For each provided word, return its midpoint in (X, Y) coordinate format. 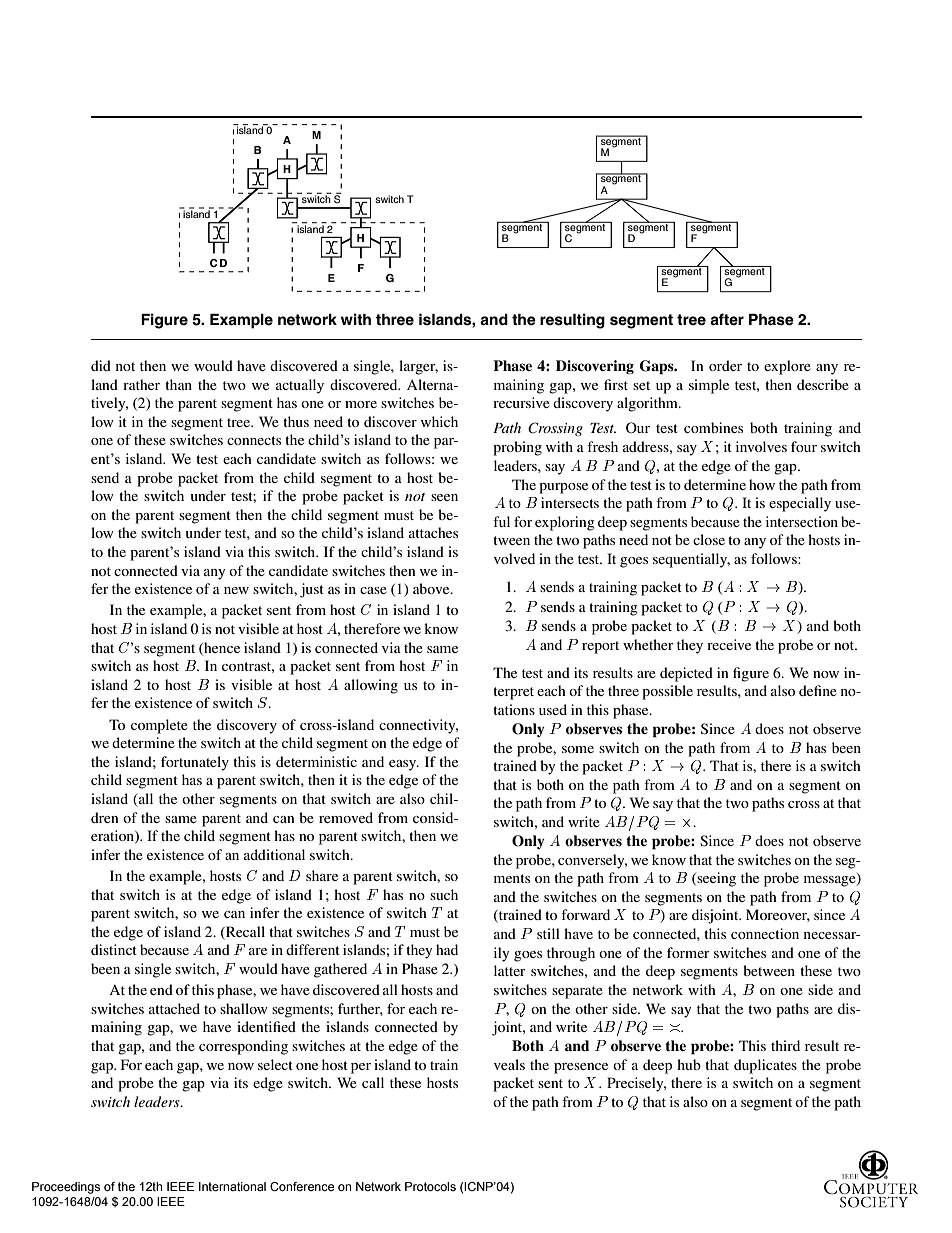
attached (174, 1008)
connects (254, 440)
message (831, 881)
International (232, 1186)
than (178, 384)
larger (418, 367)
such (444, 894)
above (432, 588)
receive (729, 644)
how (762, 484)
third (785, 1045)
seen (444, 497)
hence (221, 648)
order (725, 365)
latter (510, 970)
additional (274, 854)
